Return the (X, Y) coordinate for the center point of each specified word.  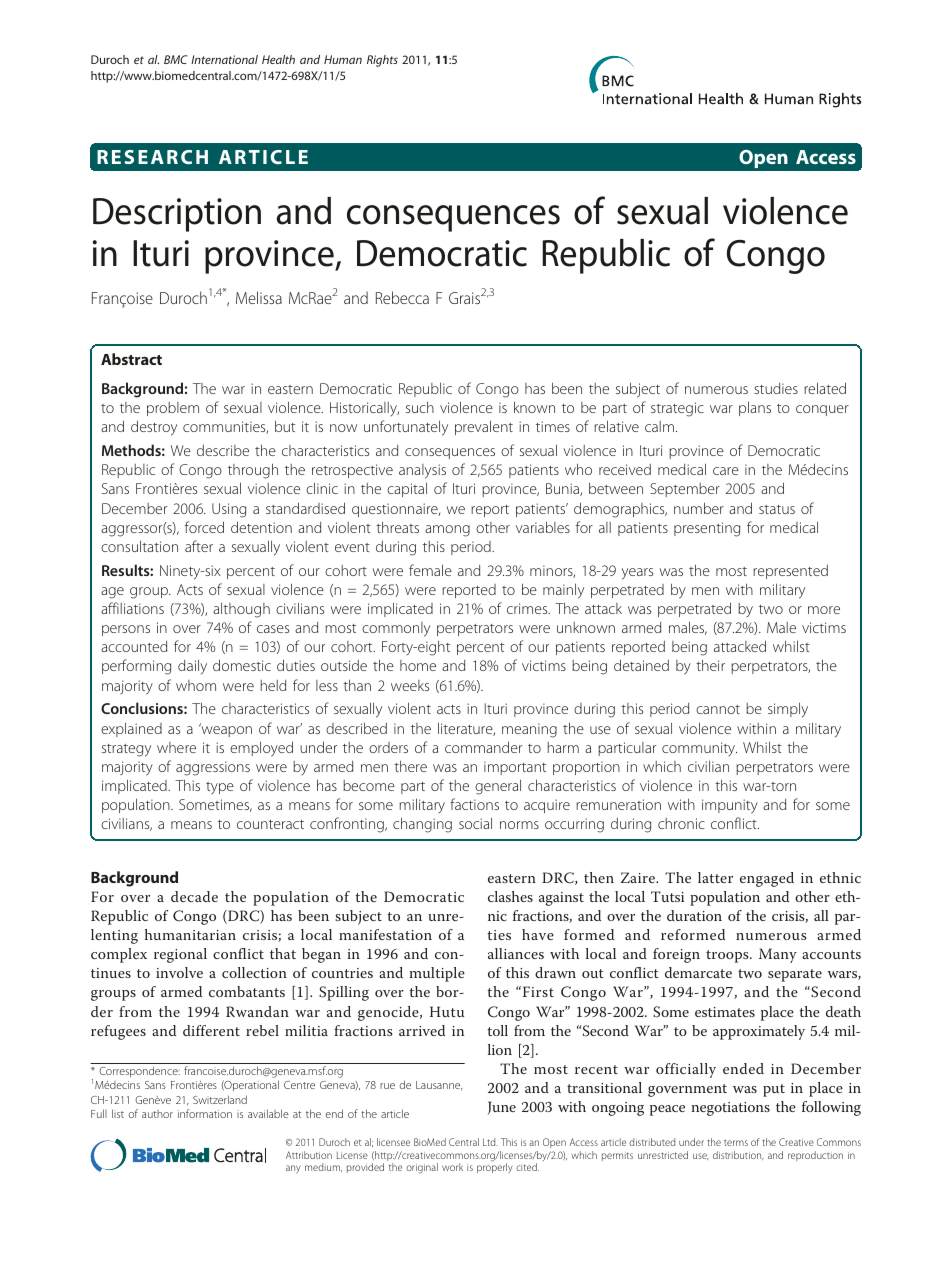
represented (790, 572)
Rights (382, 61)
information (205, 1113)
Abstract (131, 359)
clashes (510, 896)
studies (776, 388)
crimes (528, 608)
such (420, 407)
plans (755, 408)
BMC (176, 59)
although (241, 610)
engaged (767, 879)
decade (194, 896)
